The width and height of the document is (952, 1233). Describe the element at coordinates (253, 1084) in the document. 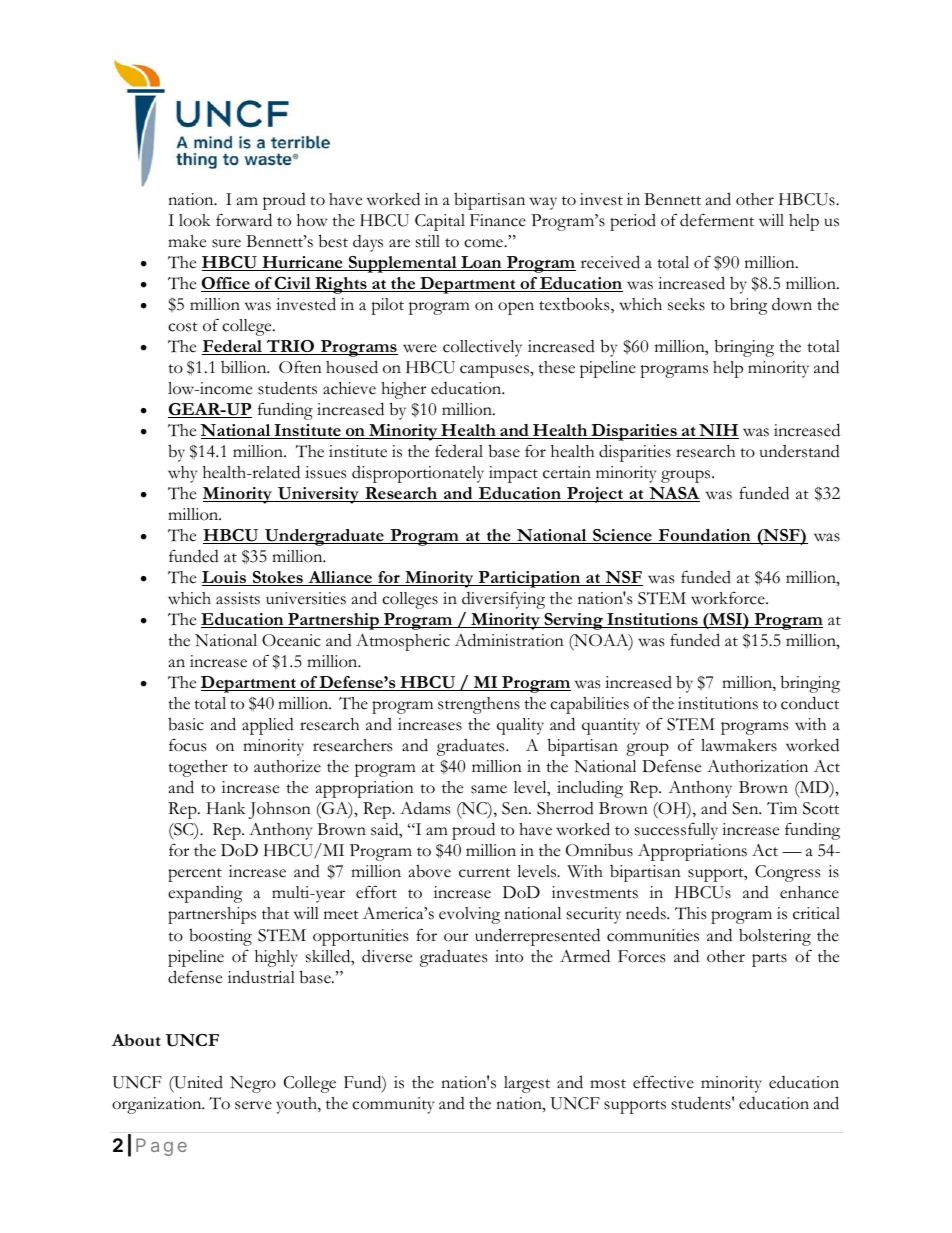

I see `Negro` at that location.
